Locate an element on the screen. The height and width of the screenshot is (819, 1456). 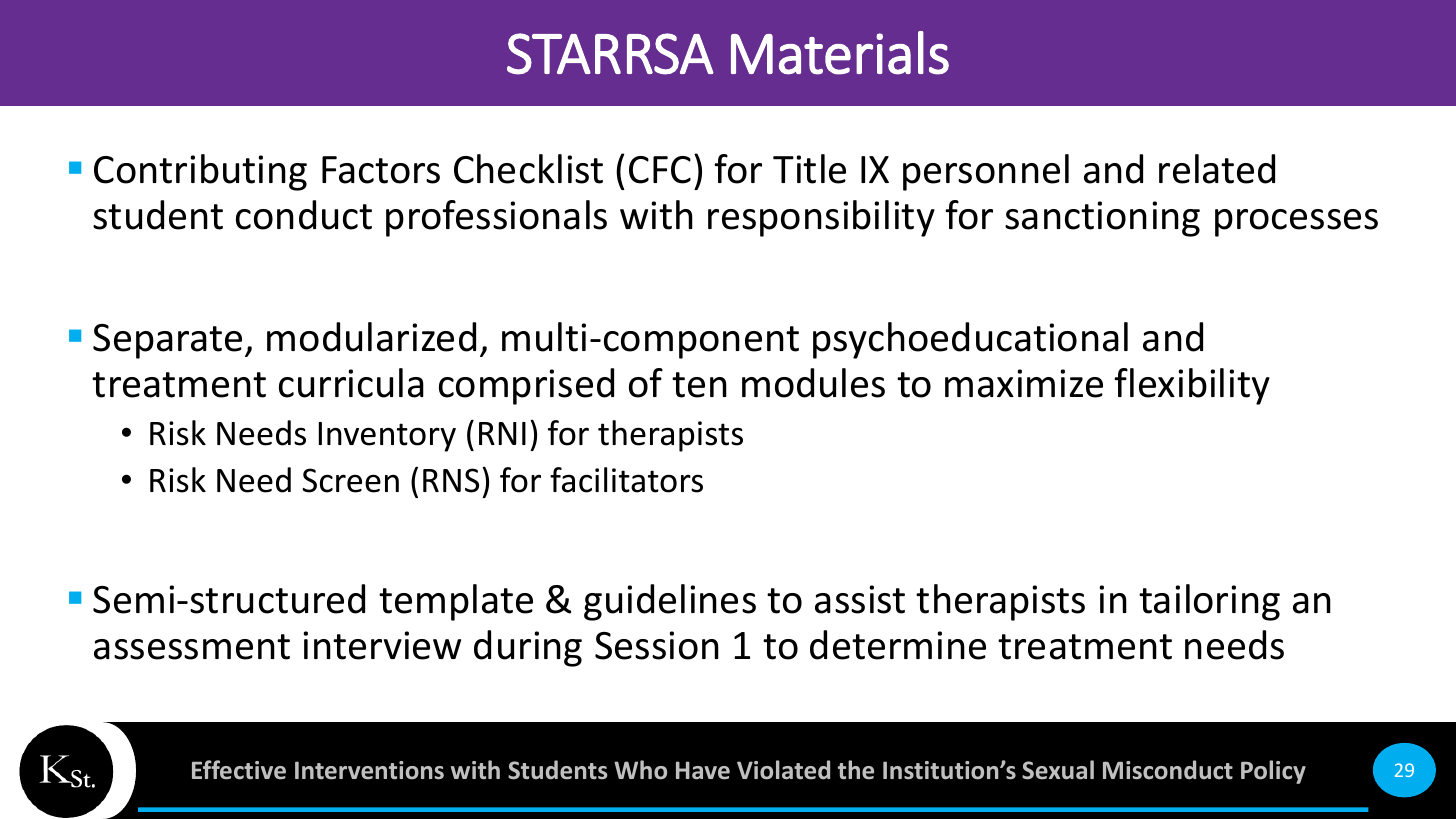
related is located at coordinates (1217, 169).
